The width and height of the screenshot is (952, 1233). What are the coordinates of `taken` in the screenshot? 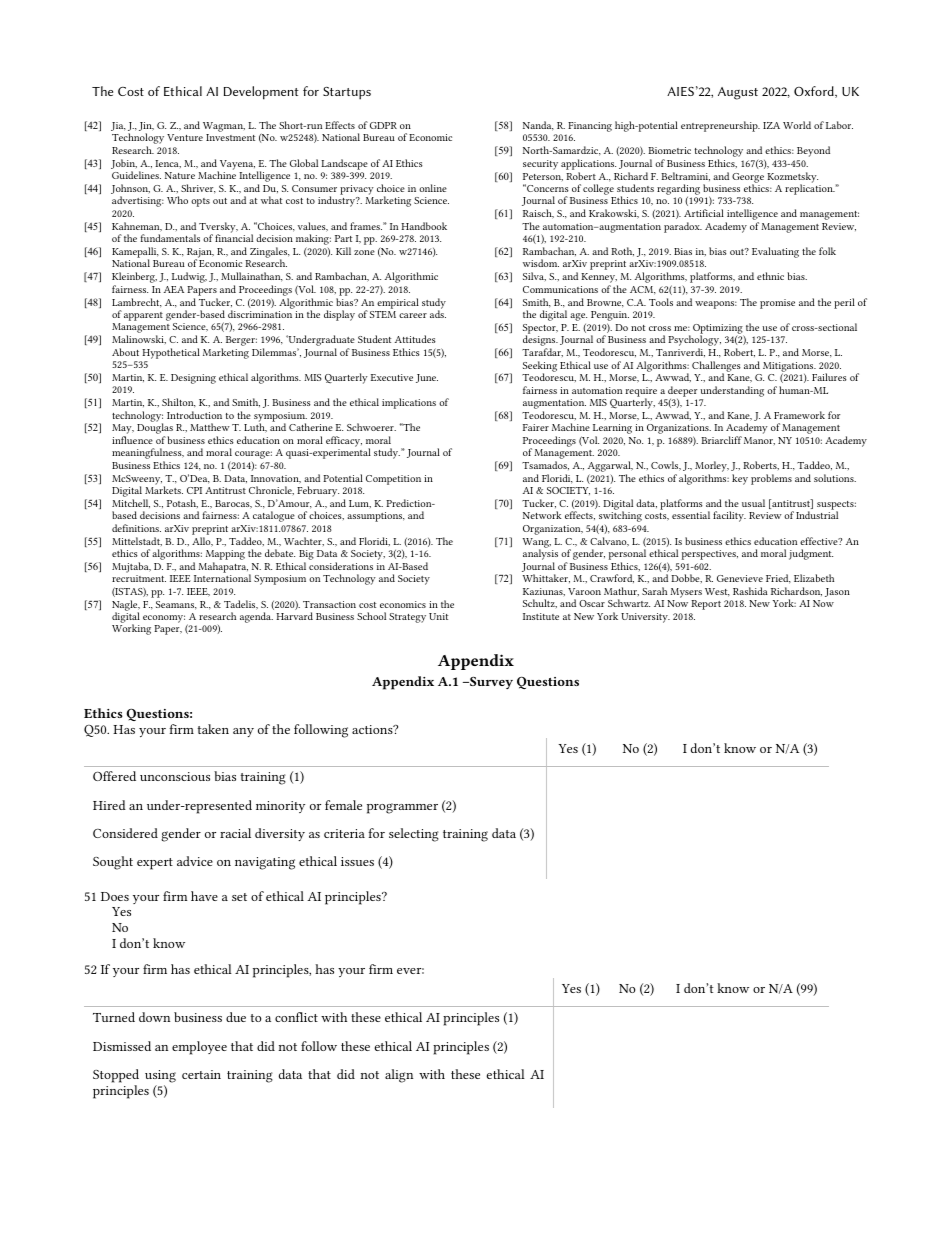 It's located at (213, 729).
